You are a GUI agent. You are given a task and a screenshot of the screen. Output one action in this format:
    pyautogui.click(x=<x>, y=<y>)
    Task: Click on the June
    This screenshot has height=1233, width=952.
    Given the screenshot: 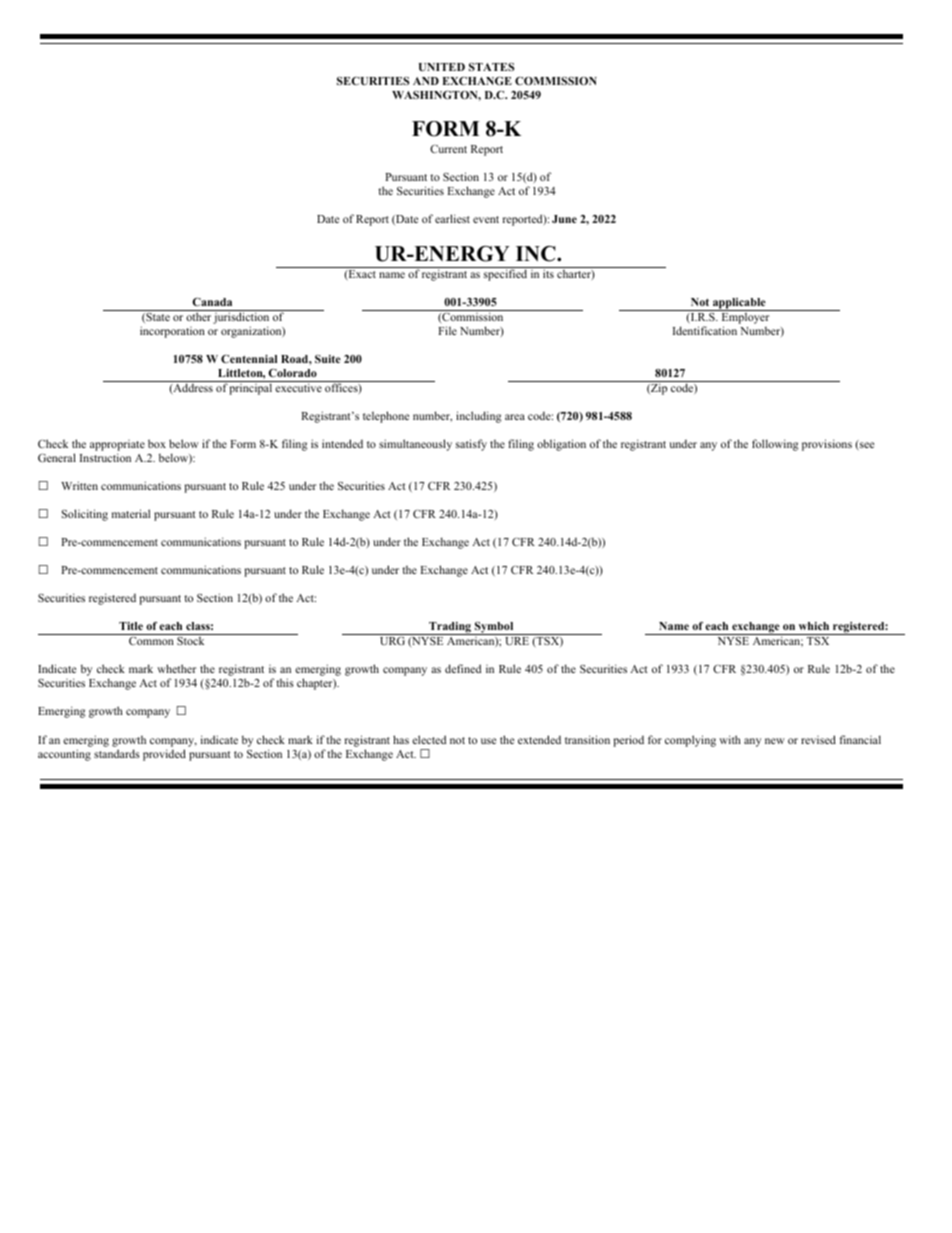 What is the action you would take?
    pyautogui.click(x=564, y=219)
